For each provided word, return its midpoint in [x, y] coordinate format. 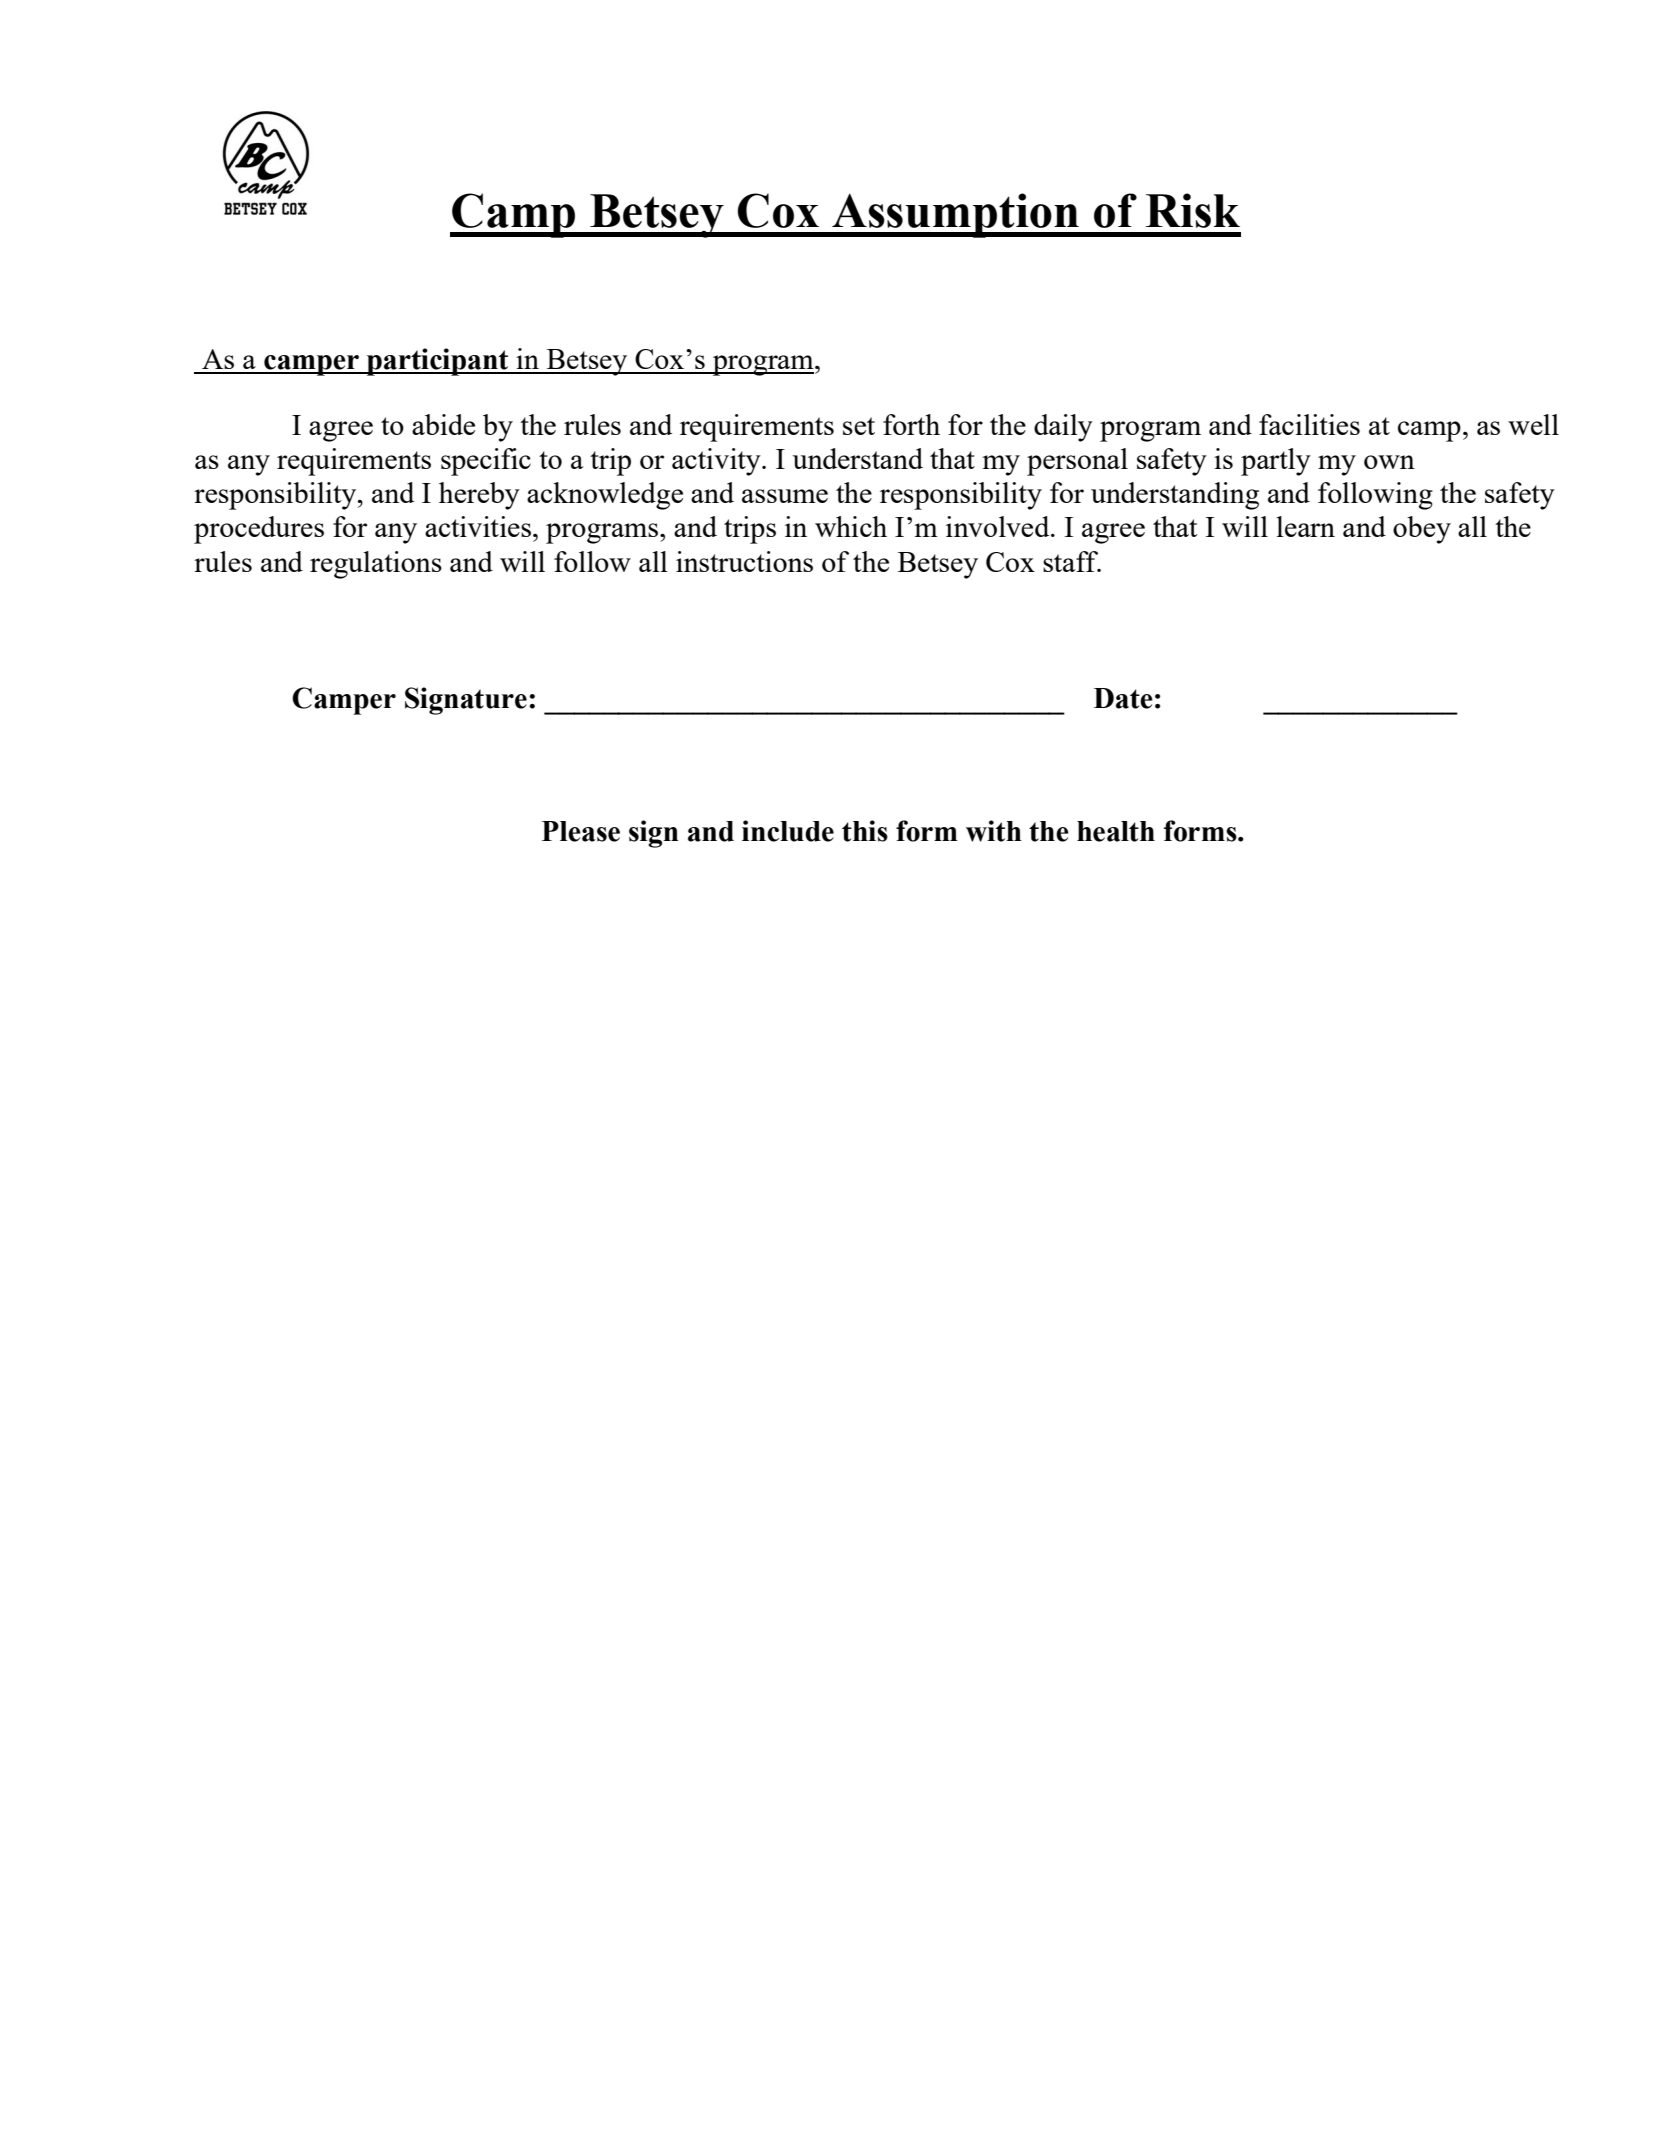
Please [581, 831]
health [1116, 831]
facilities [1309, 424]
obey [1422, 530]
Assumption [955, 215]
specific [486, 462]
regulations [376, 565]
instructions [744, 561]
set [859, 426]
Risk [1193, 210]
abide [443, 424]
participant [437, 362]
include [788, 831]
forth [911, 424]
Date [1123, 698]
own [1389, 462]
